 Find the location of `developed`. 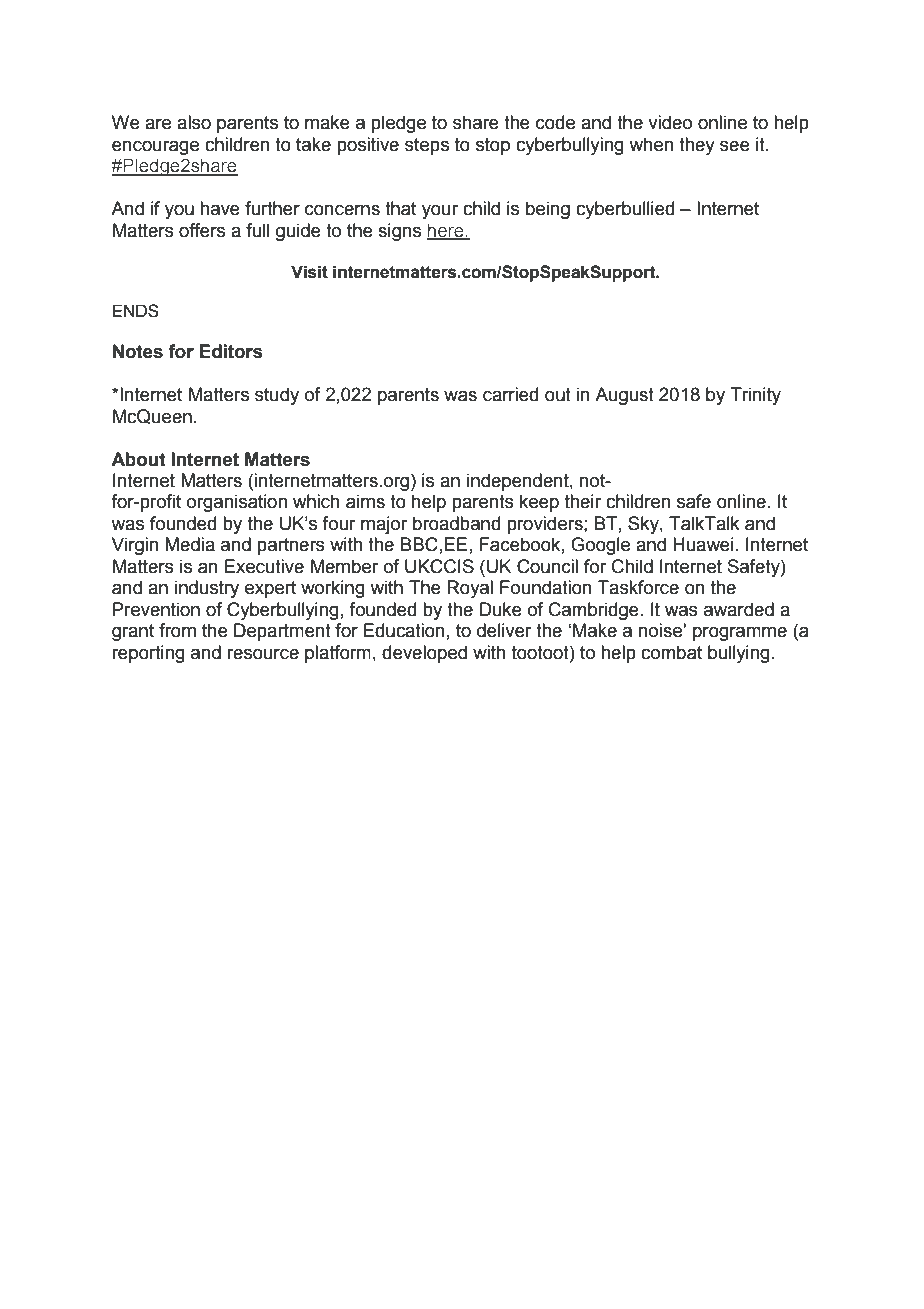

developed is located at coordinates (424, 654).
